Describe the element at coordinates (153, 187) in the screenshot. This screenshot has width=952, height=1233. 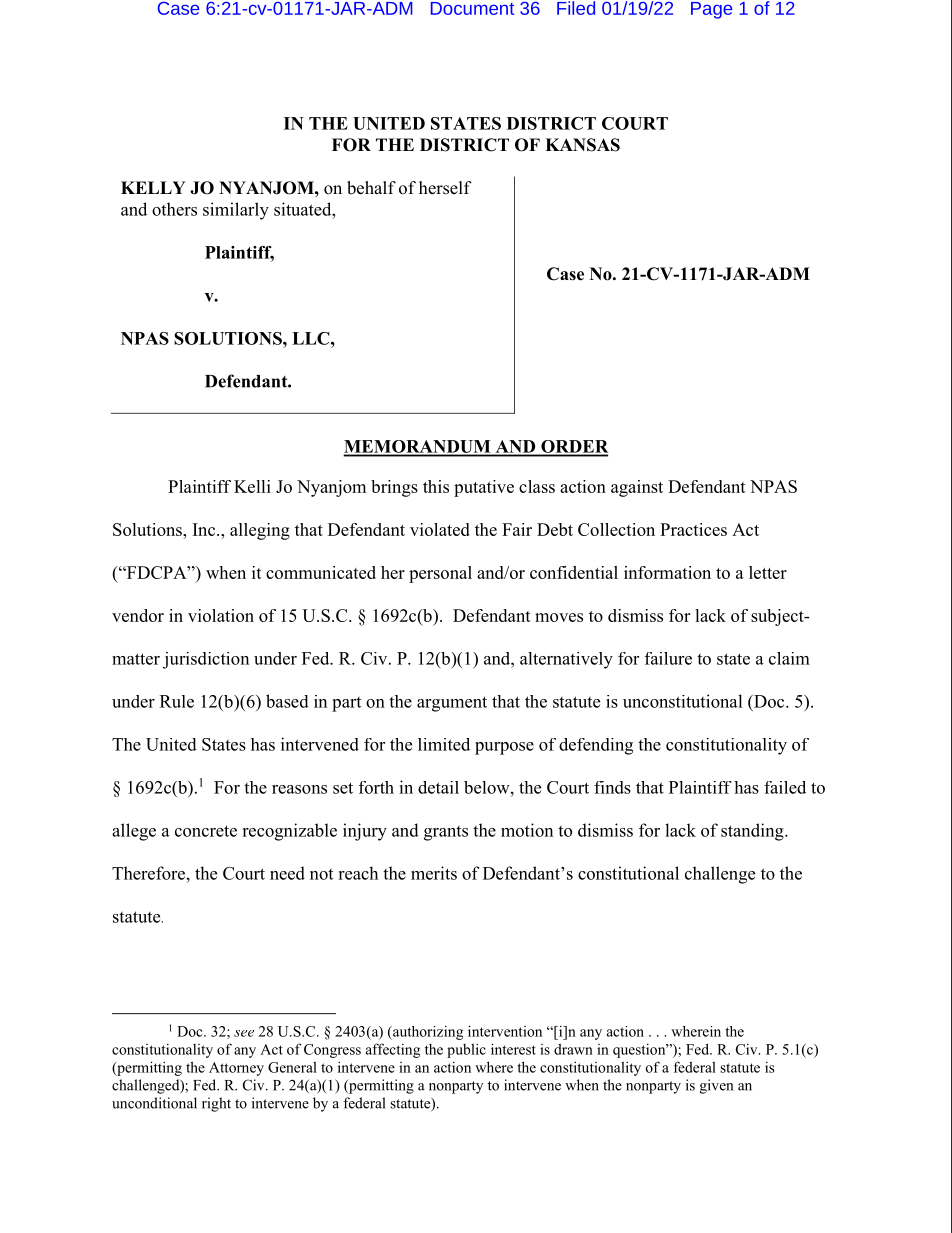
I see `KELLY` at that location.
